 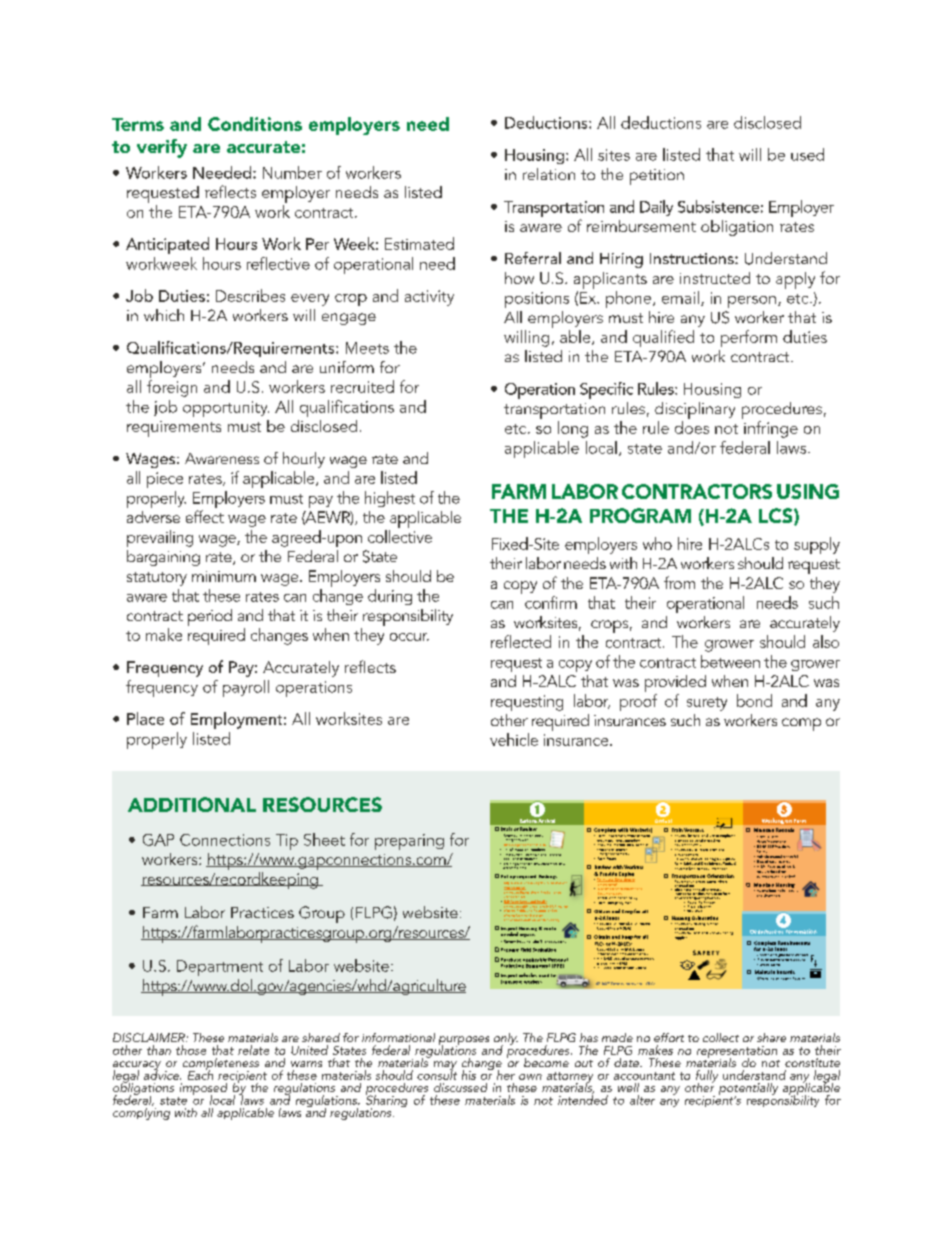 I want to click on petition, so click(x=657, y=177).
